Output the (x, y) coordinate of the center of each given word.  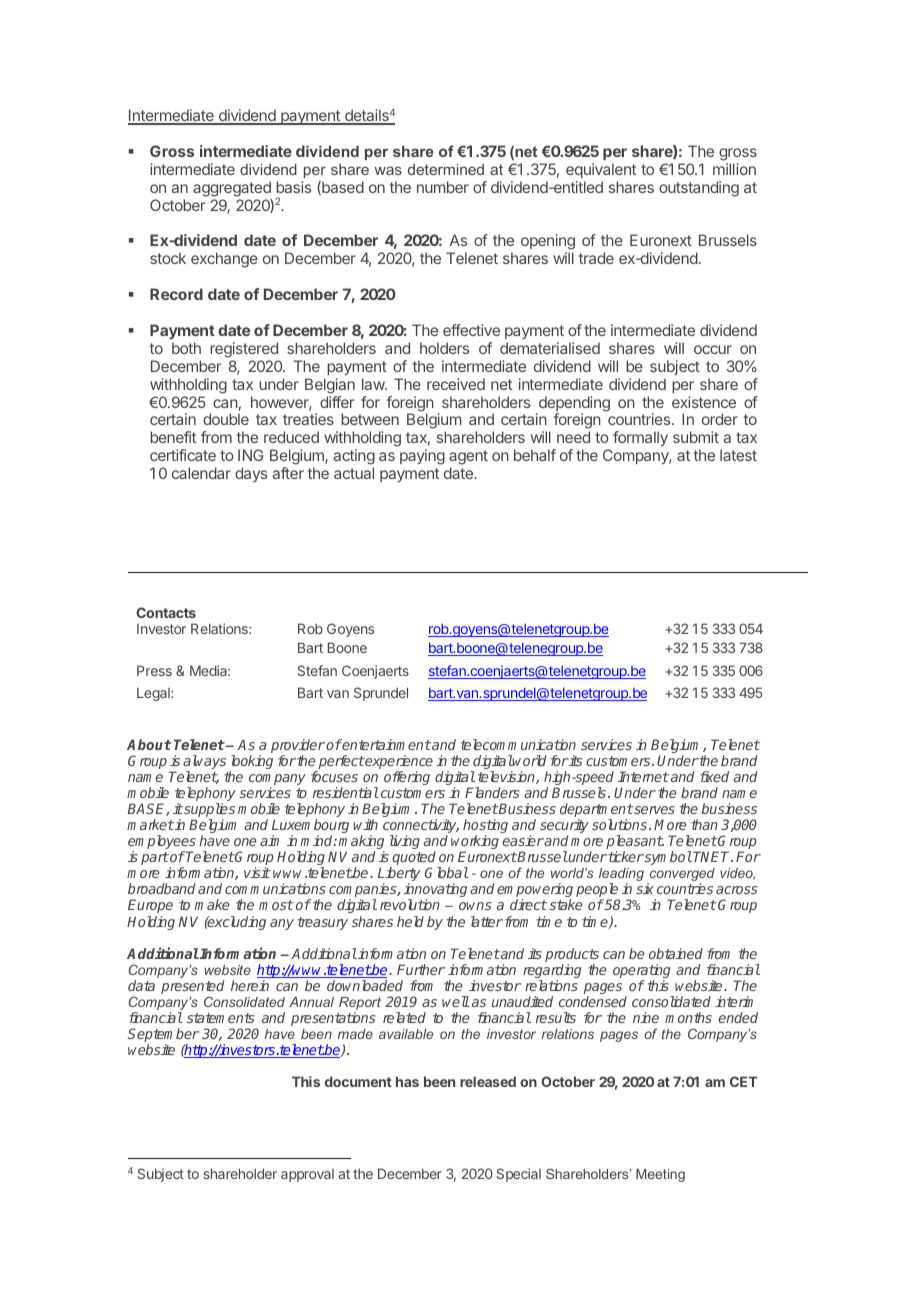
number (443, 187)
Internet (643, 776)
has (407, 1081)
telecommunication (518, 744)
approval (307, 1175)
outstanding (699, 189)
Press (154, 670)
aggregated (232, 189)
